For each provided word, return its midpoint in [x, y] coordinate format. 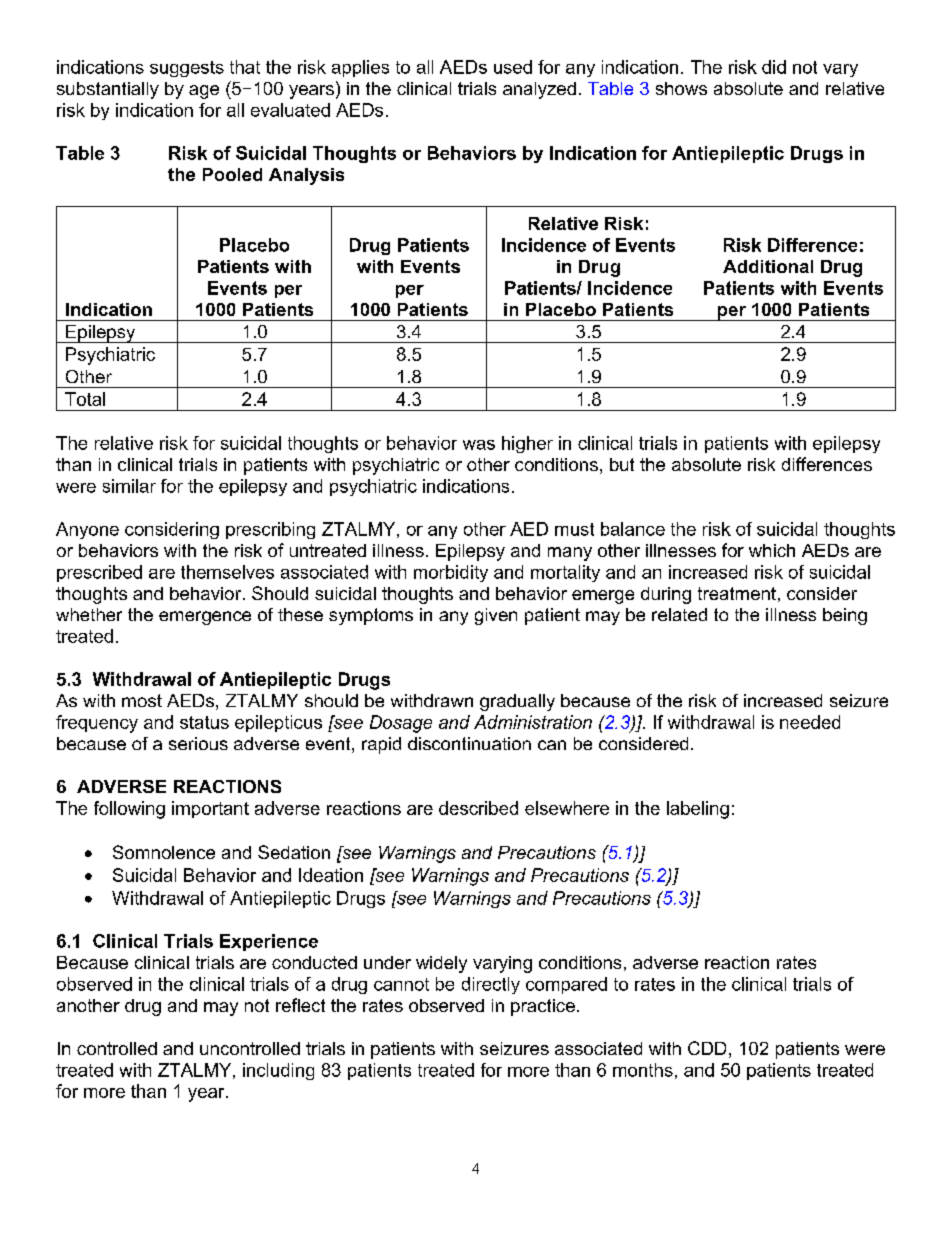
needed [810, 722]
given [496, 616]
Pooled [232, 174]
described [478, 808]
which [772, 550]
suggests [187, 69]
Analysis [306, 176]
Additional [768, 266]
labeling [698, 810]
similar [129, 486]
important [210, 809]
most [142, 700]
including [278, 1071]
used [513, 67]
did [774, 67]
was [479, 445]
